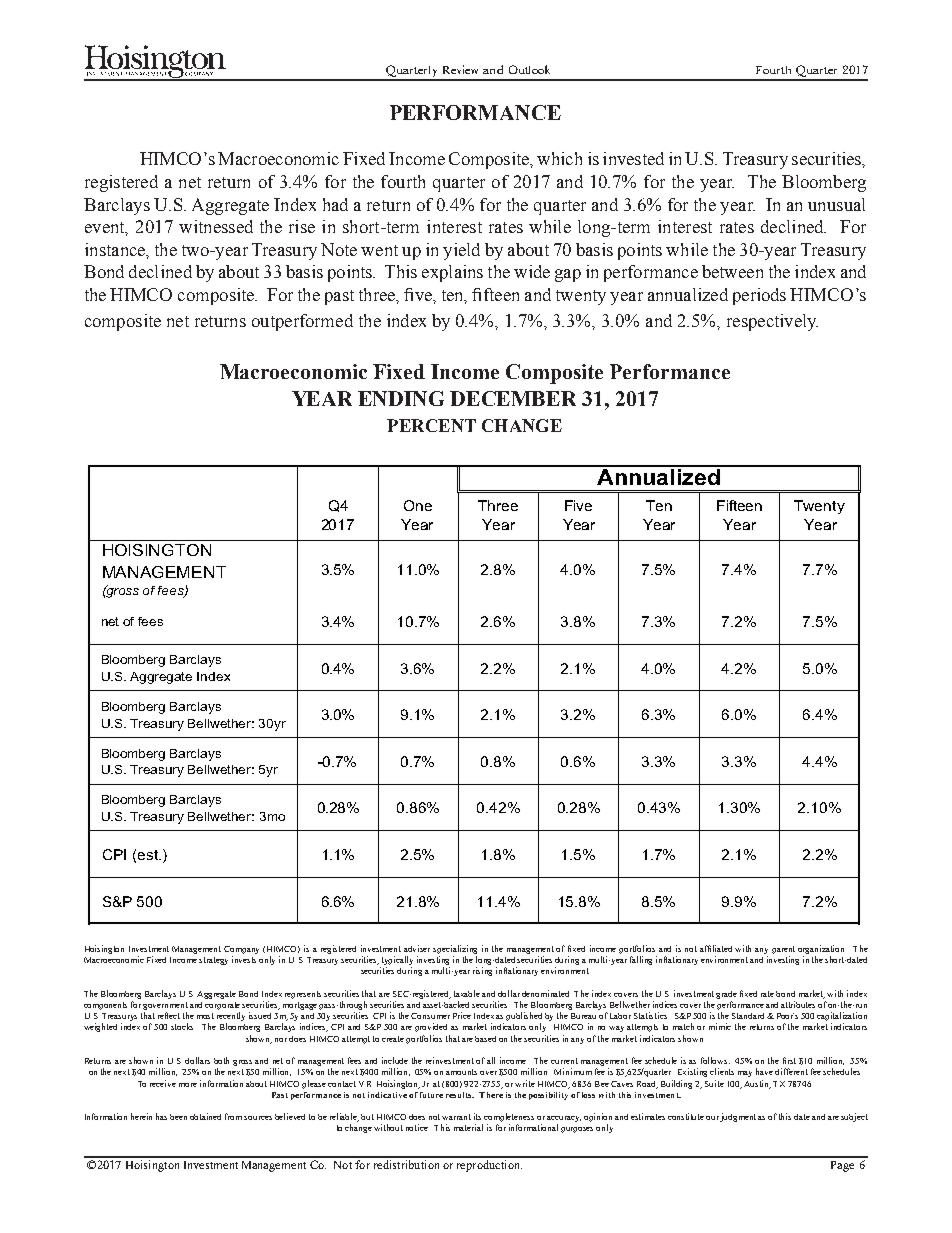  I want to click on instance, so click(116, 250).
